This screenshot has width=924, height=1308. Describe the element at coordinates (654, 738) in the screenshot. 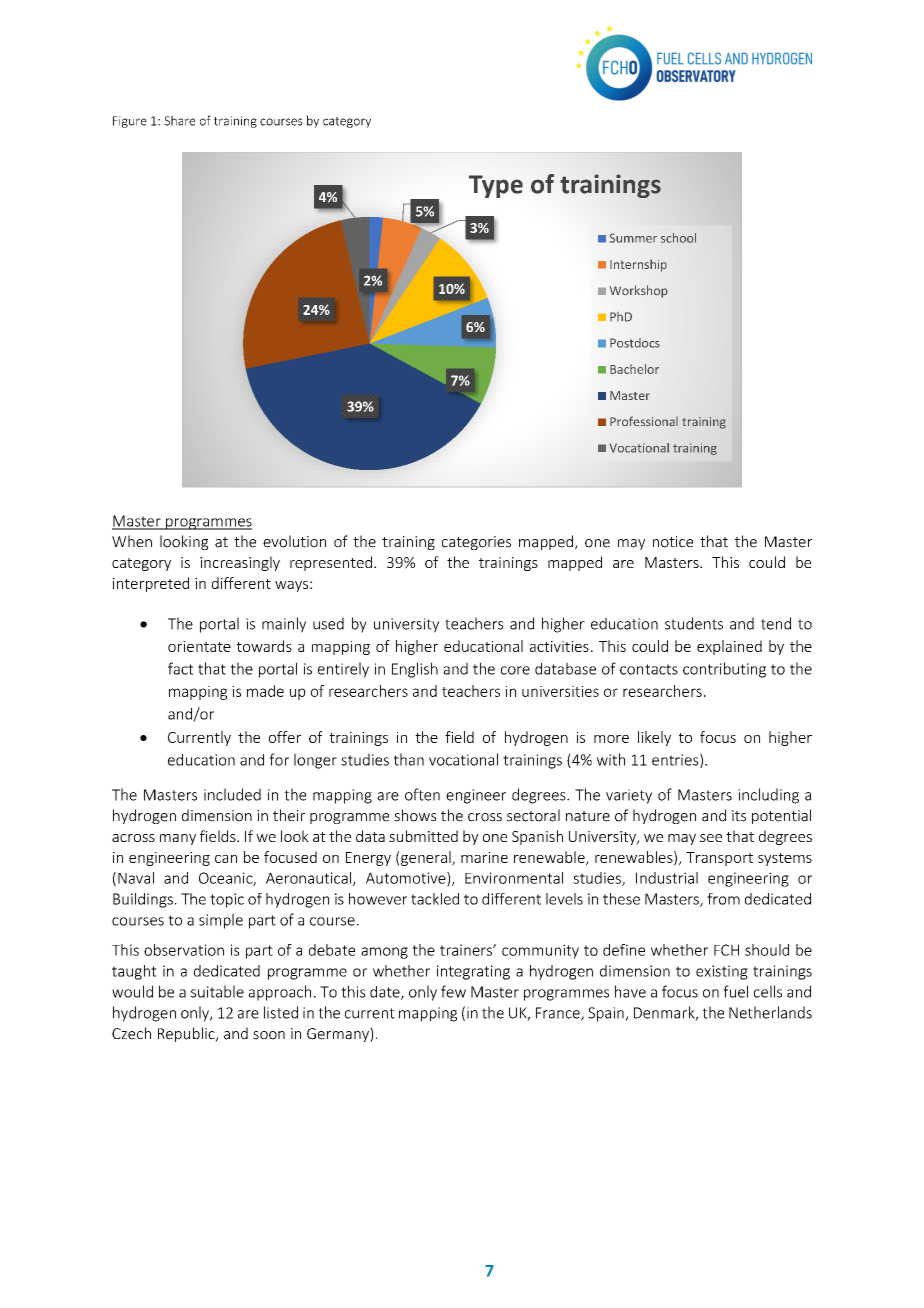

I see `likely` at that location.
